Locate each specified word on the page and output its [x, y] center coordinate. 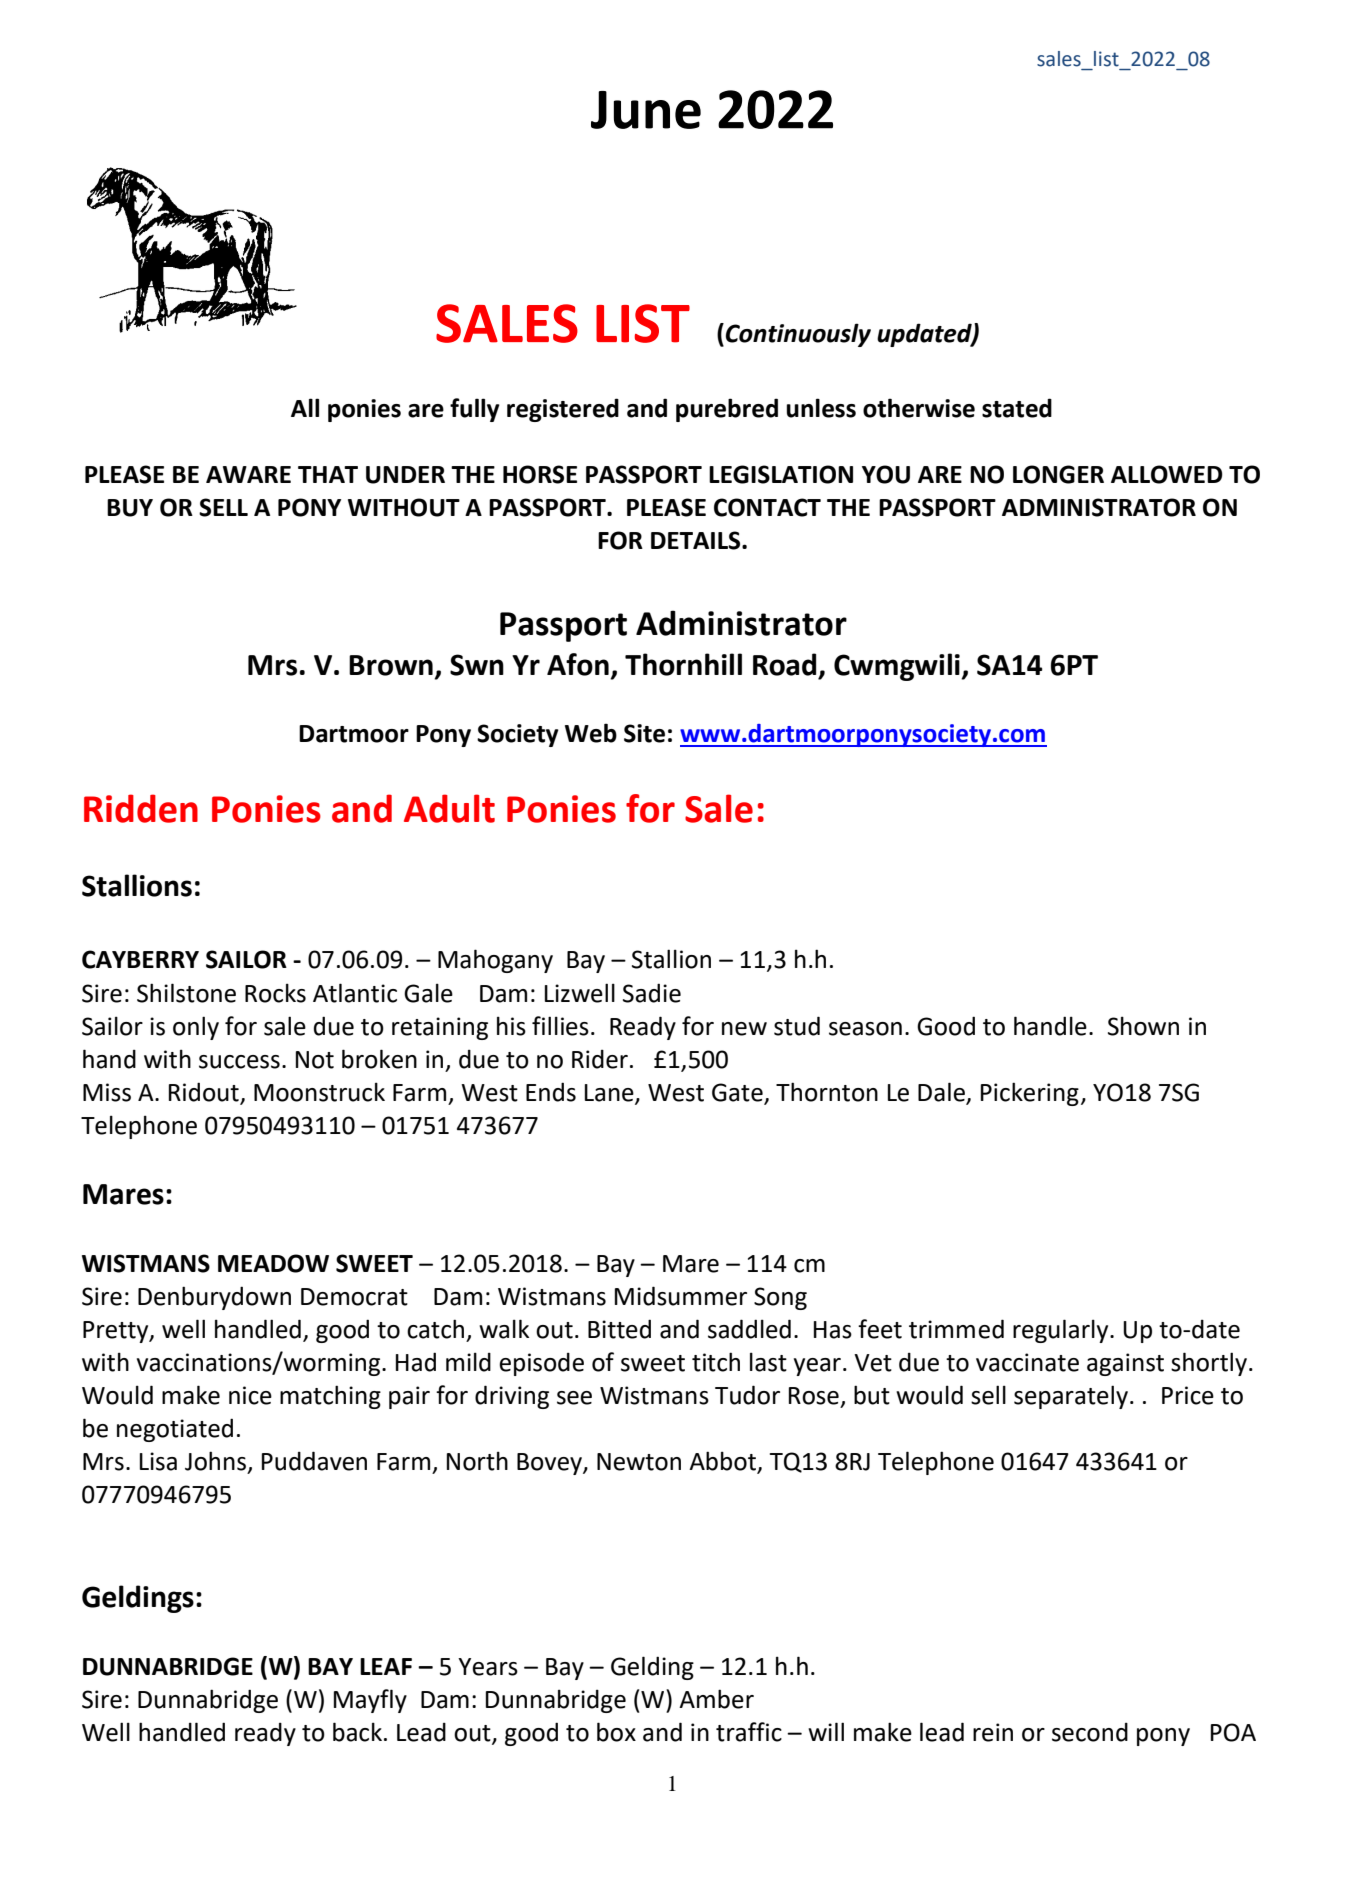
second [1090, 1732]
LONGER [1058, 474]
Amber [716, 1699]
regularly [1062, 1331]
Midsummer [681, 1296]
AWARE [248, 474]
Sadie [652, 993]
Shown [1143, 1026]
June [646, 110]
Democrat [354, 1297]
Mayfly [370, 1701]
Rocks [275, 993]
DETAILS [697, 540]
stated [1017, 408]
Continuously [798, 335]
